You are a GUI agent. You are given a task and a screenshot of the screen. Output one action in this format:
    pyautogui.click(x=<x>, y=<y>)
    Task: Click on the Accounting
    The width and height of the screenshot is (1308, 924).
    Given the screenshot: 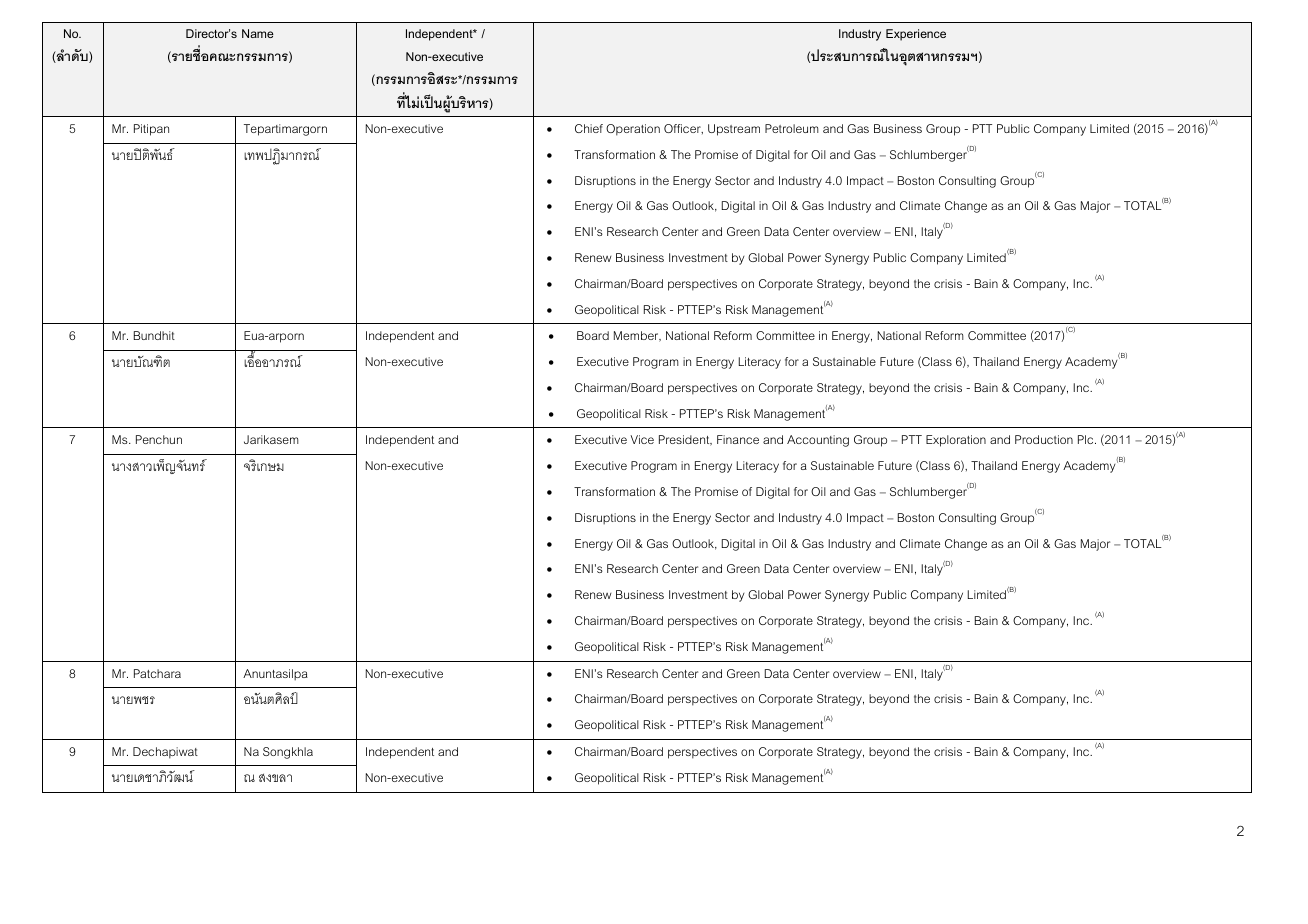 What is the action you would take?
    pyautogui.click(x=818, y=441)
